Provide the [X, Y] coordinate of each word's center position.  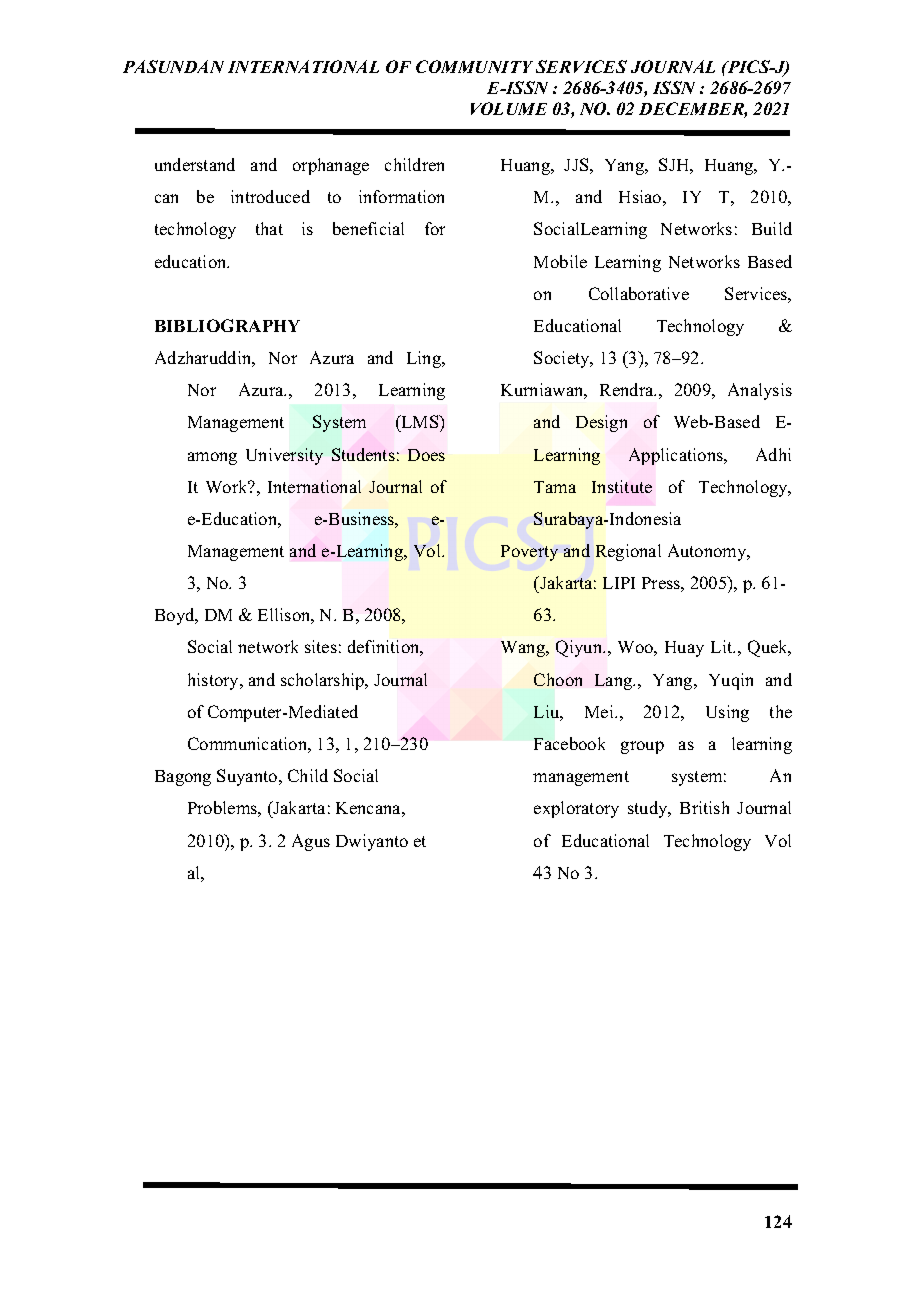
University [284, 456]
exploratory [576, 809]
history [215, 681]
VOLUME [509, 108]
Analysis [760, 391]
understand [195, 164]
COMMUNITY [474, 66]
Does [426, 455]
